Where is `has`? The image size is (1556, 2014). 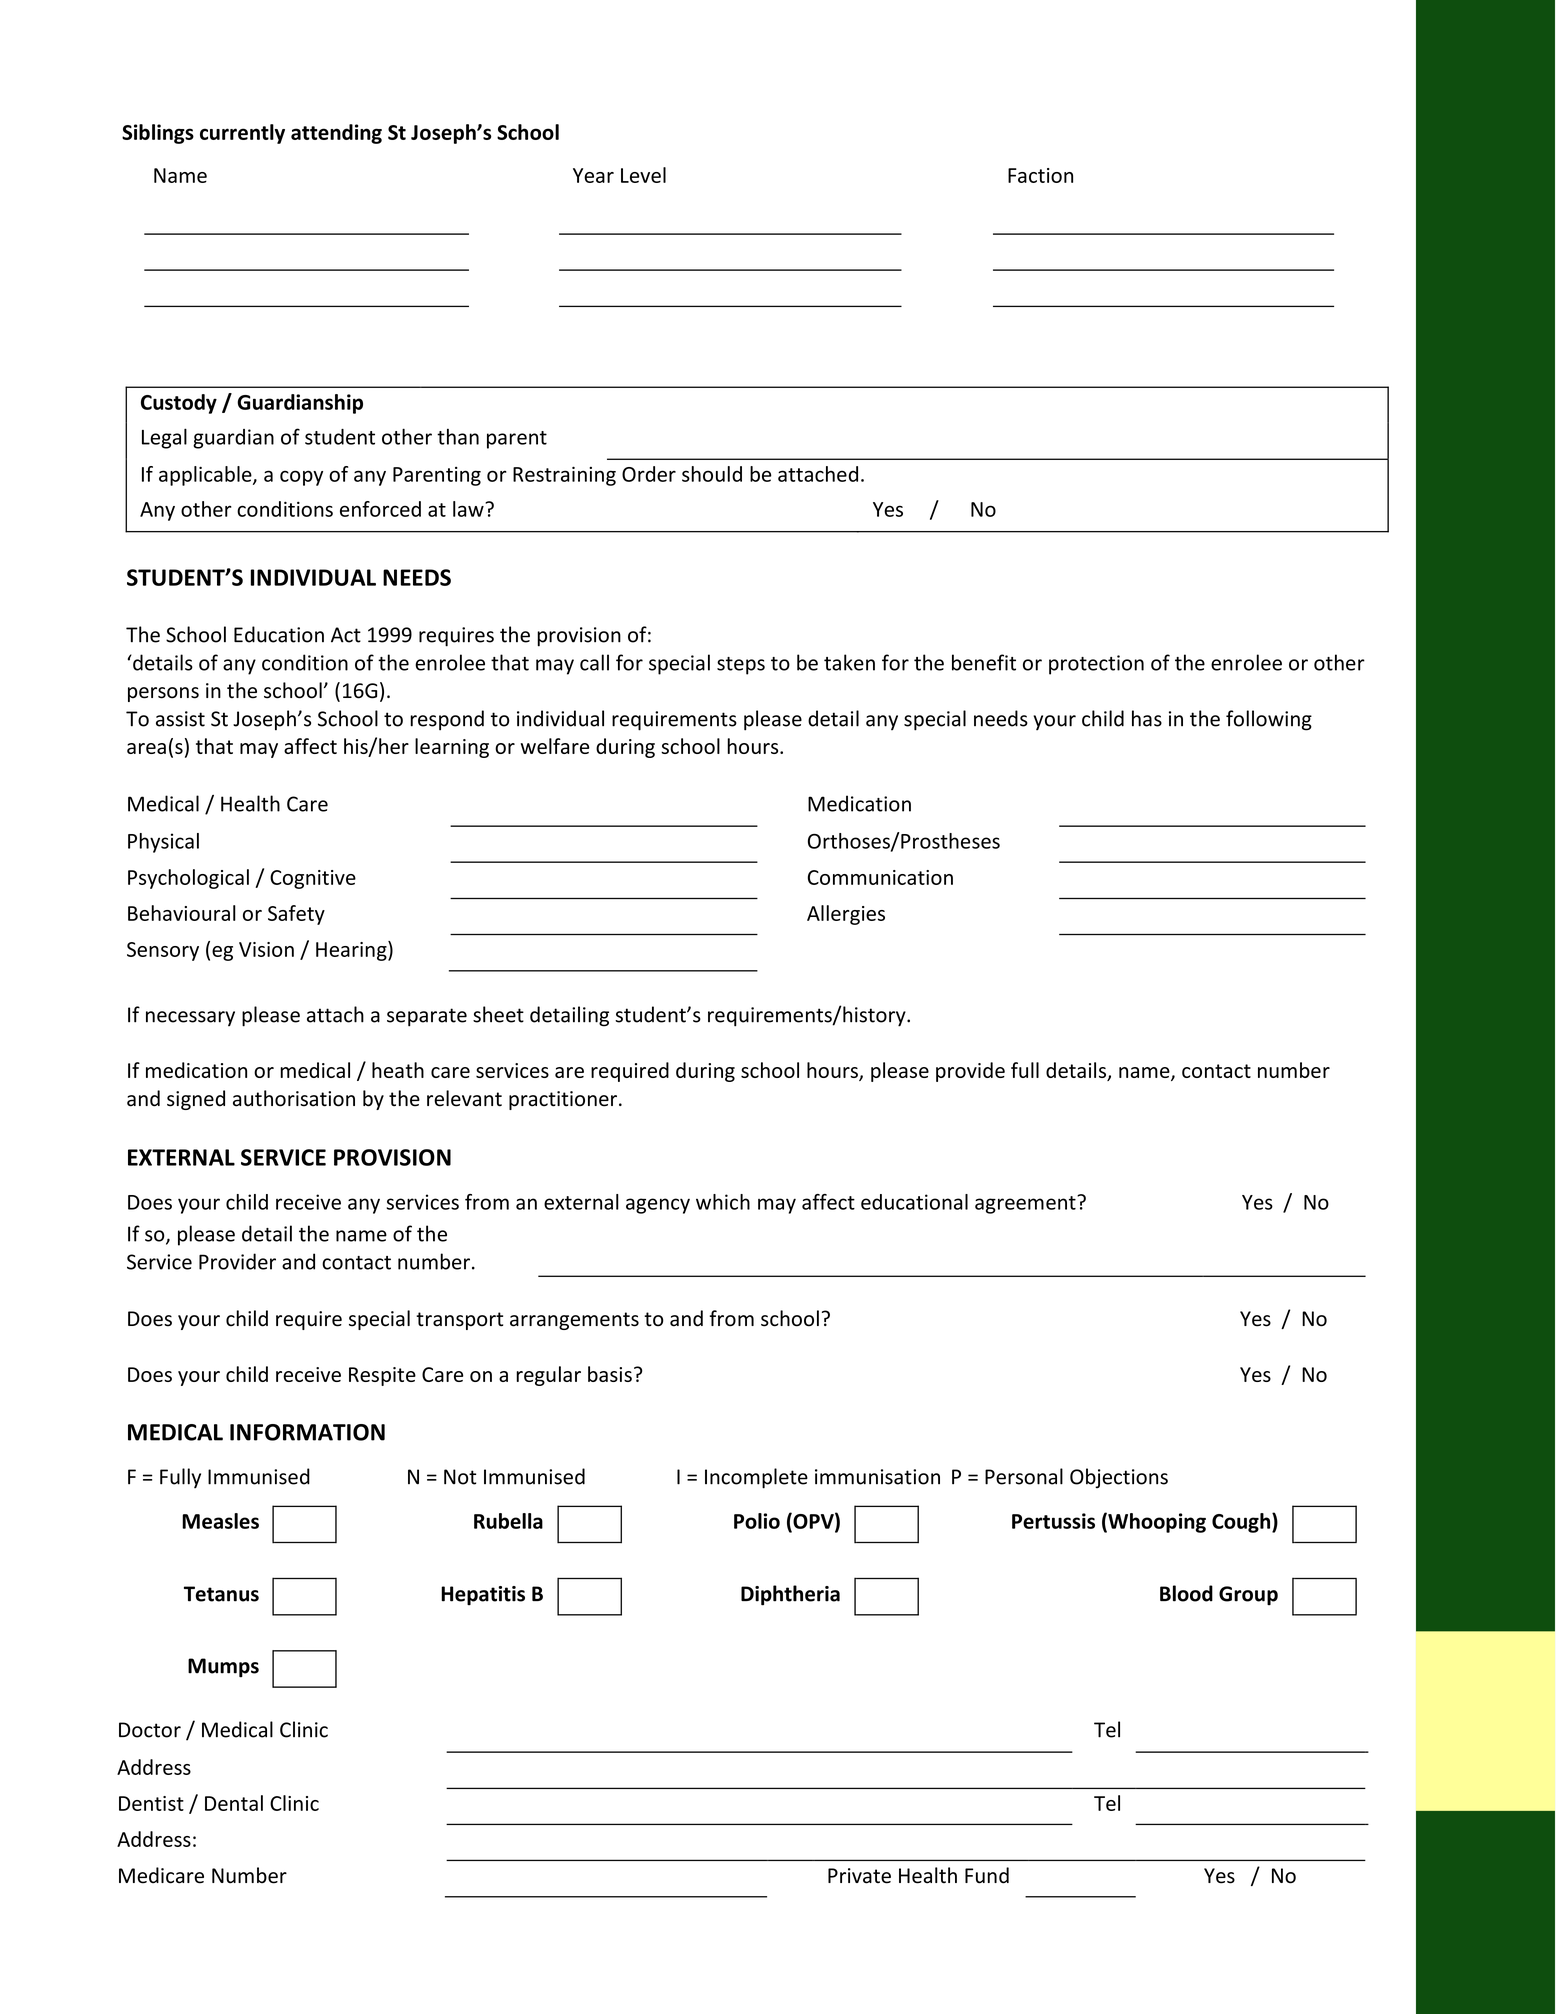
has is located at coordinates (1147, 718).
